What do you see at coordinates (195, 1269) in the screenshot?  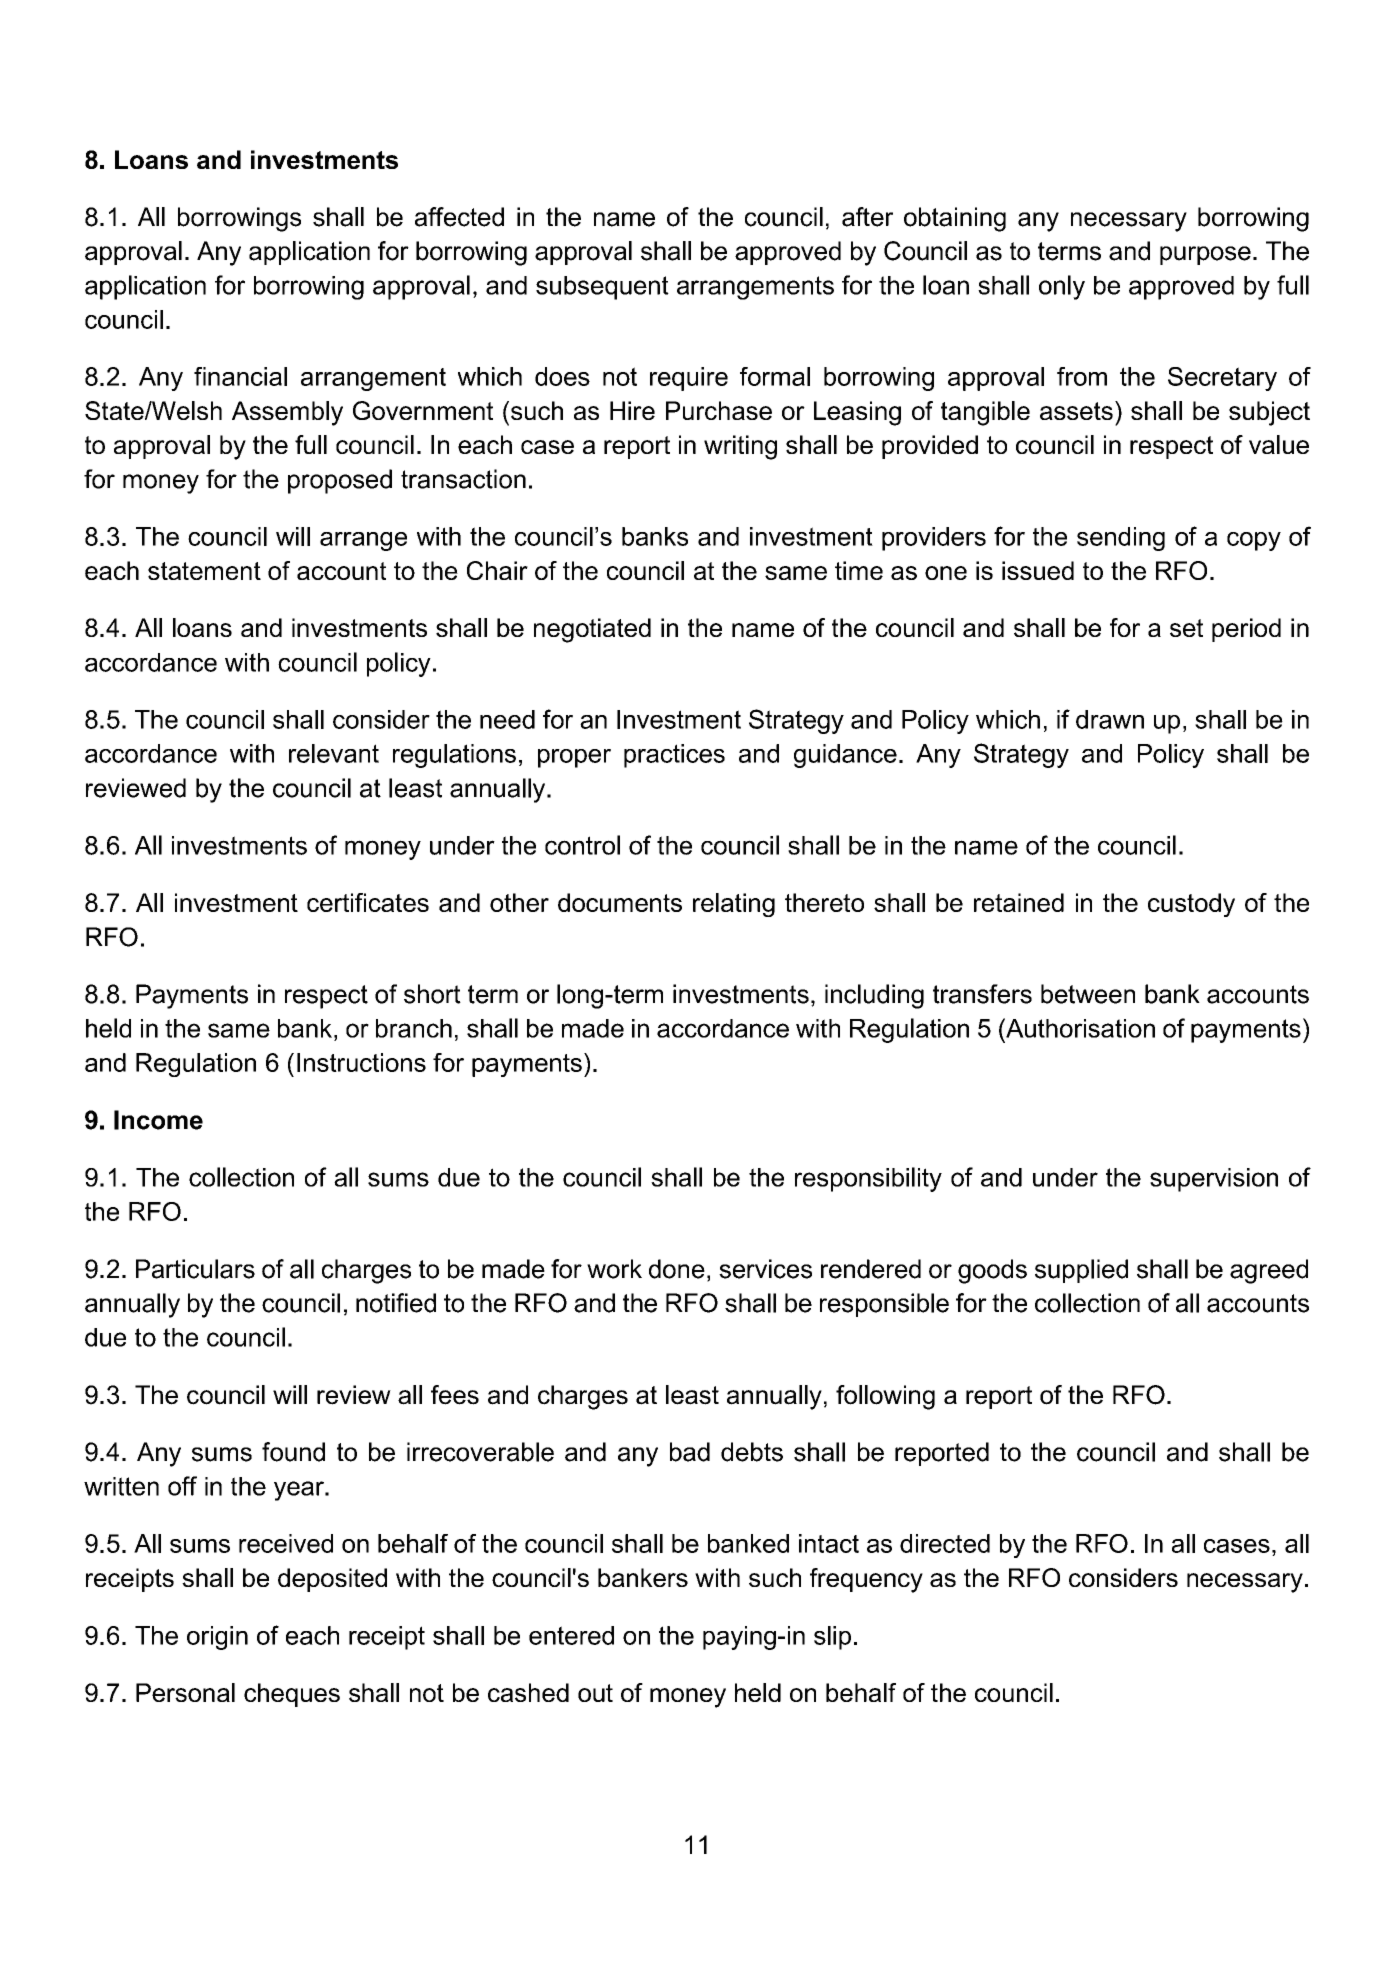 I see `Particulars` at bounding box center [195, 1269].
